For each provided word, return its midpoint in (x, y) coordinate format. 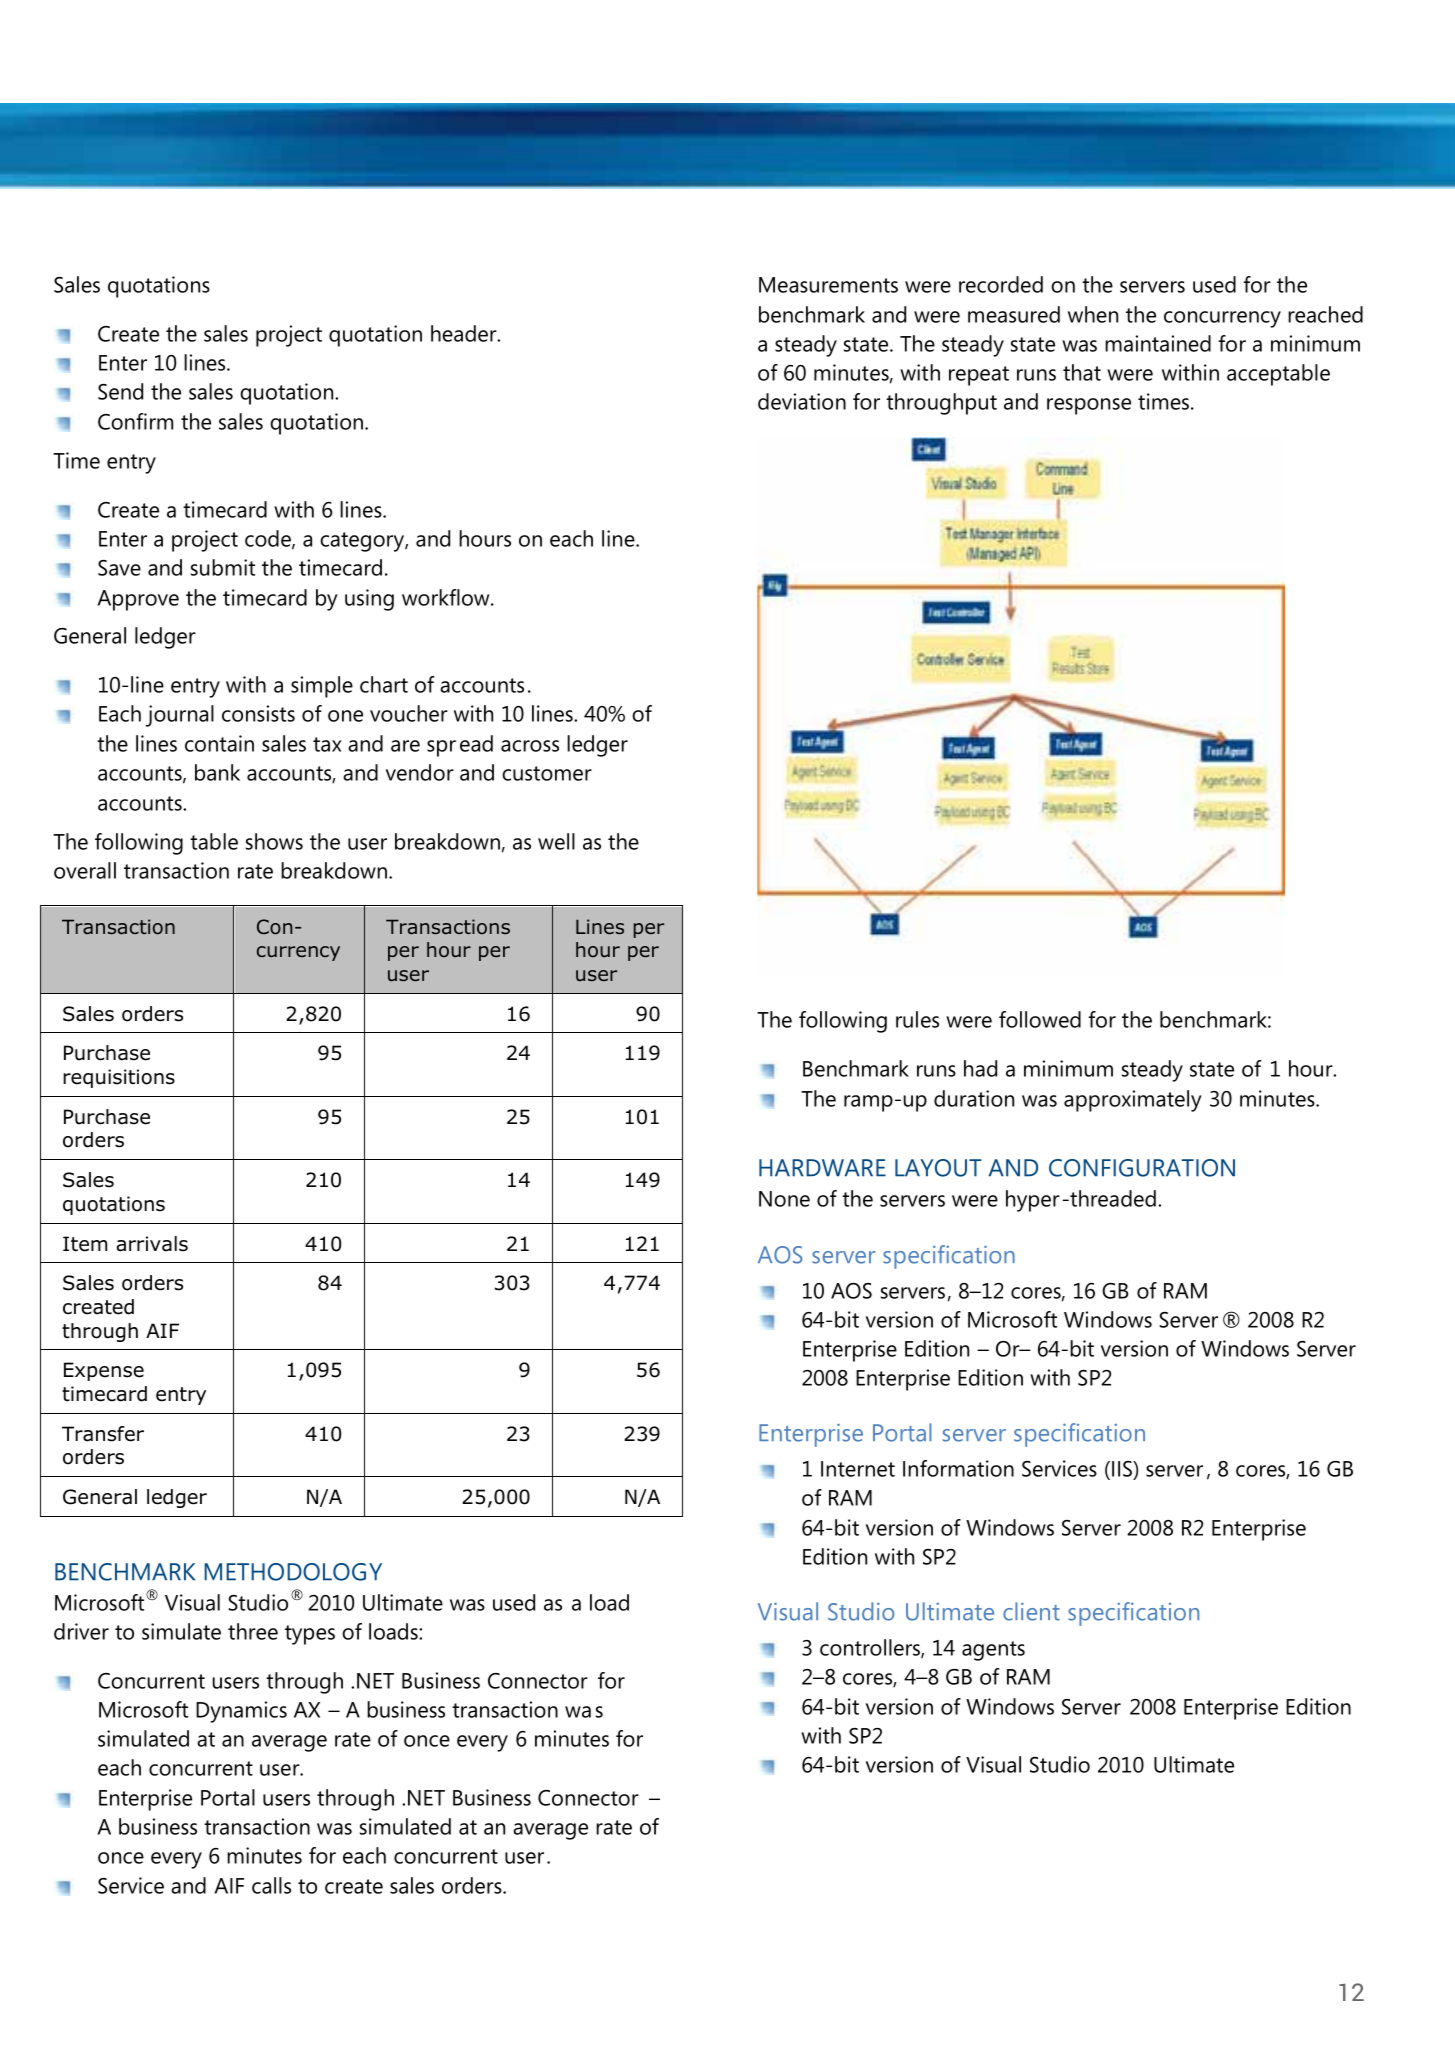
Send (120, 391)
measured (1014, 314)
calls (271, 1885)
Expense (104, 1371)
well (556, 841)
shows (274, 841)
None (784, 1199)
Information (958, 1468)
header (465, 333)
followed (1040, 1019)
